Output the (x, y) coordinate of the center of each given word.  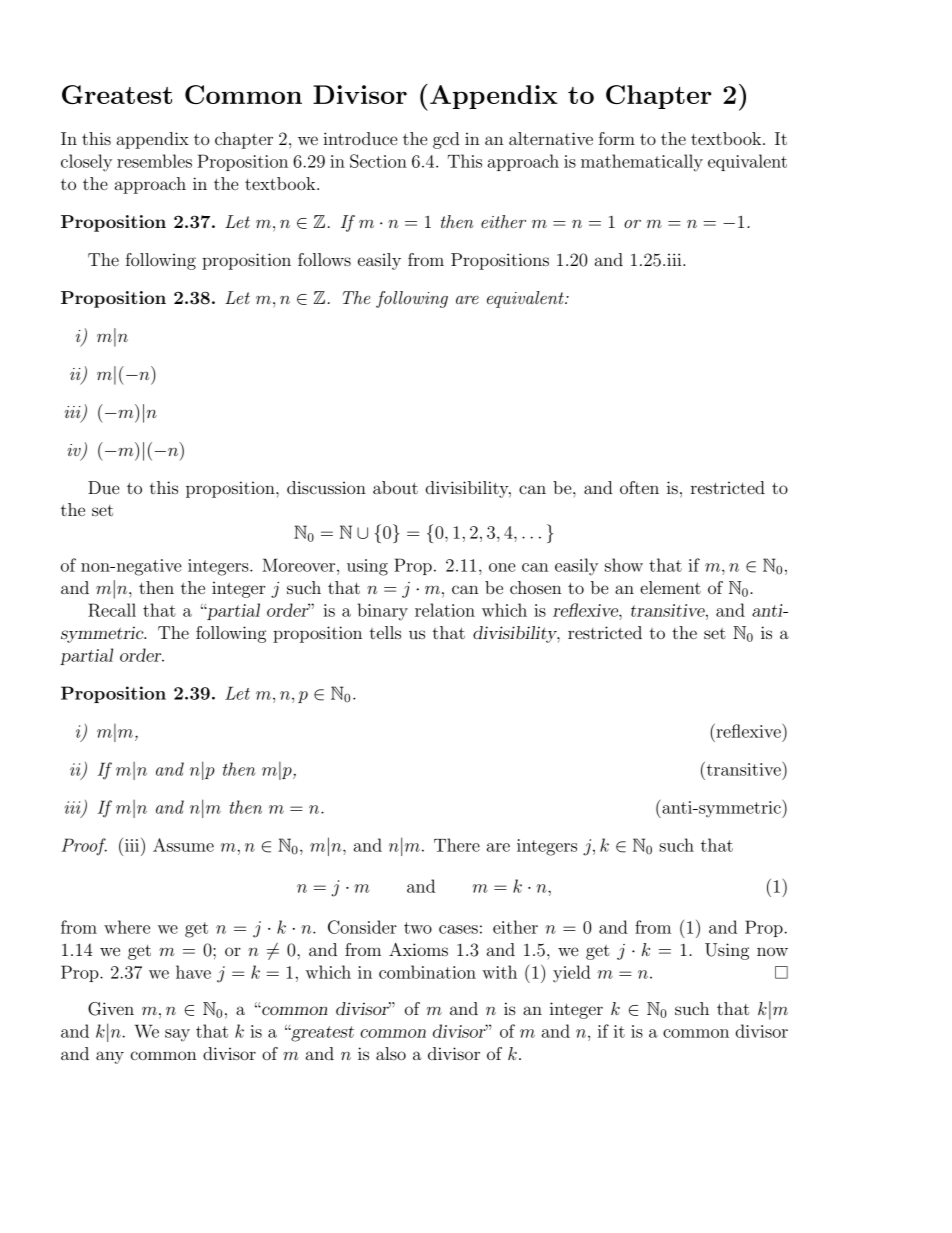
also (391, 1053)
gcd (446, 140)
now (772, 951)
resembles (154, 161)
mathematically (642, 163)
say (177, 1035)
